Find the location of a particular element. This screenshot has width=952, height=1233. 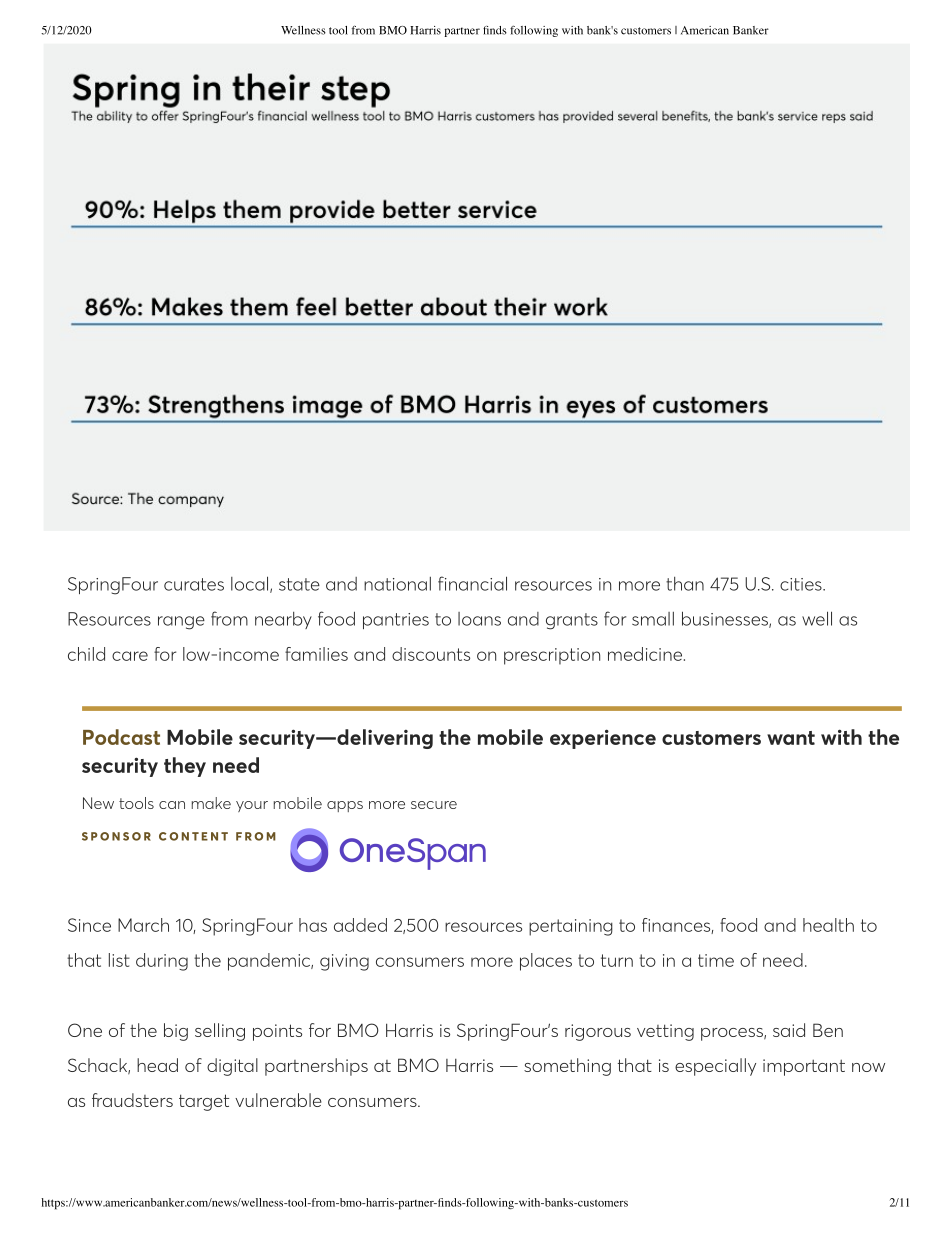

something is located at coordinates (567, 1067).
